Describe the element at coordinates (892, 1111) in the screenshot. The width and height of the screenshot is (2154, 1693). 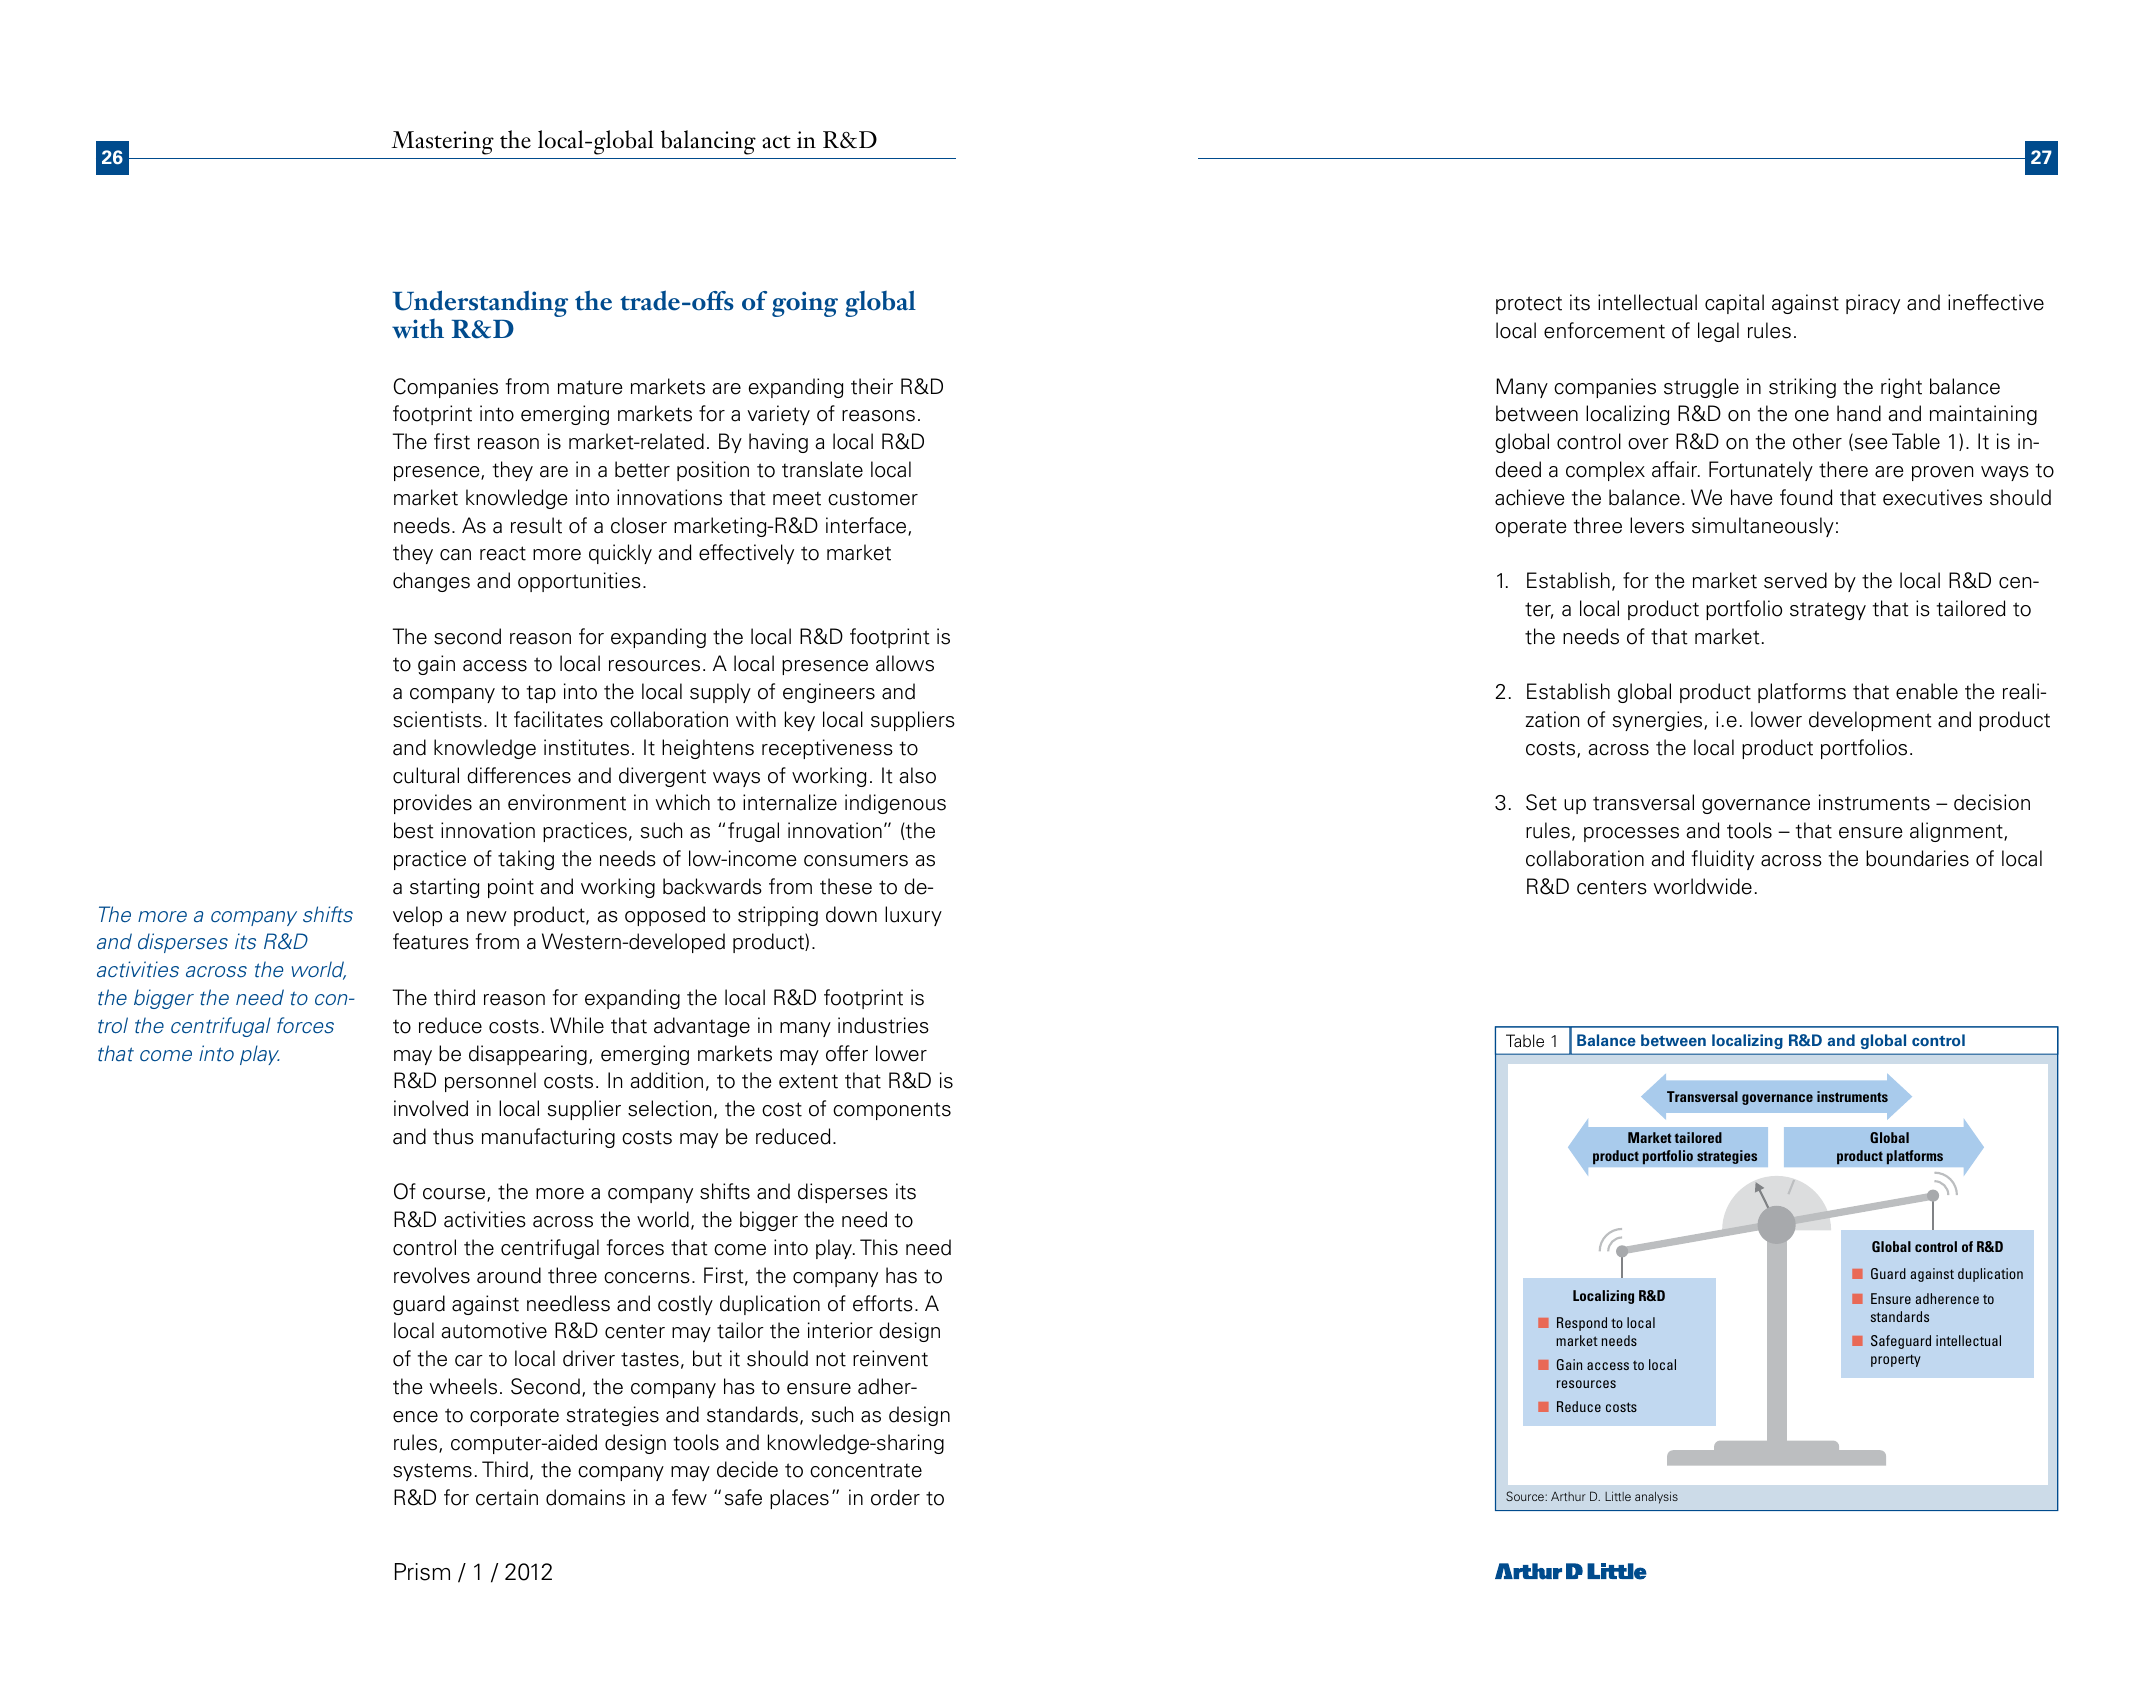
I see `components` at that location.
